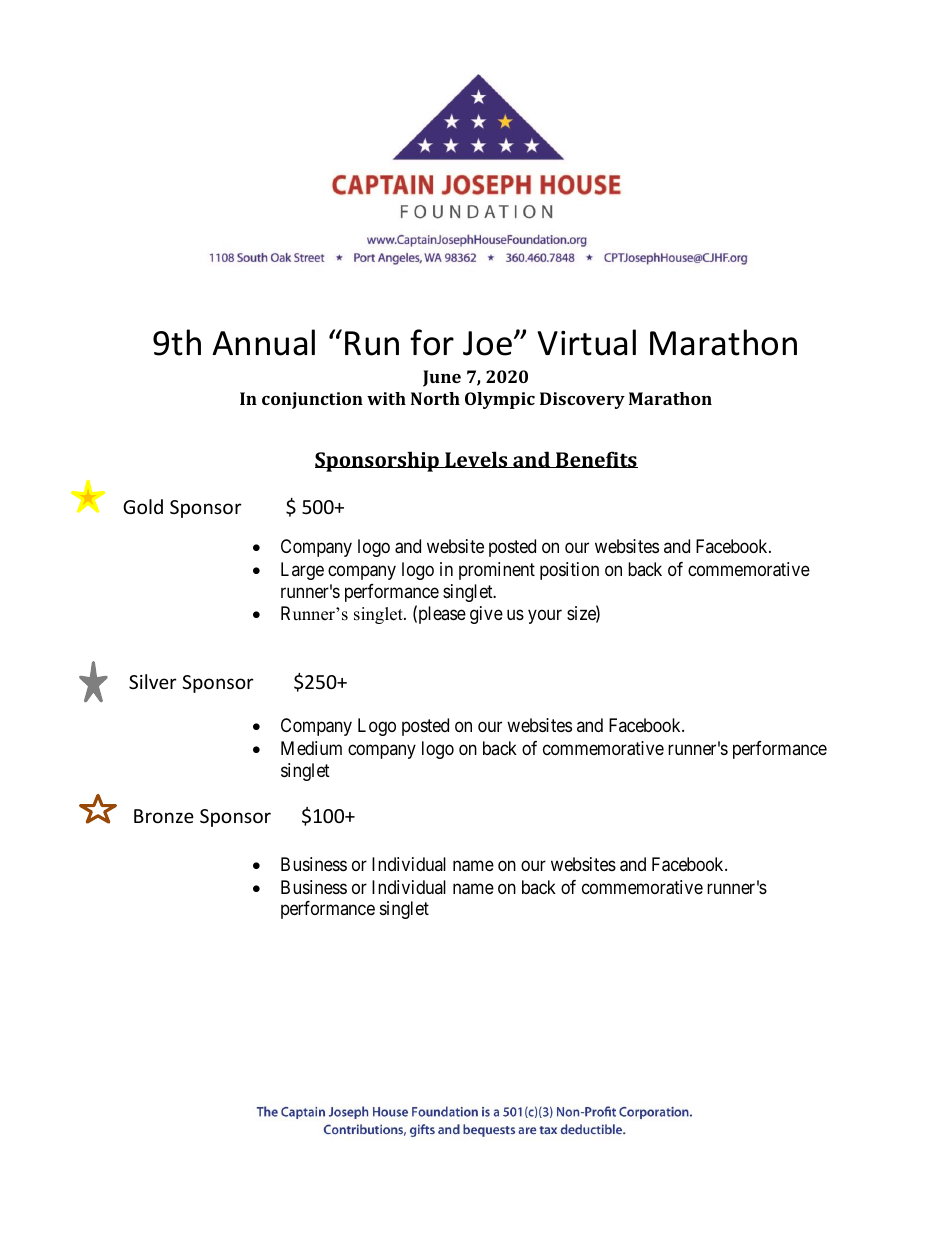 The image size is (952, 1233). What do you see at coordinates (497, 571) in the page?
I see `prominent` at bounding box center [497, 571].
